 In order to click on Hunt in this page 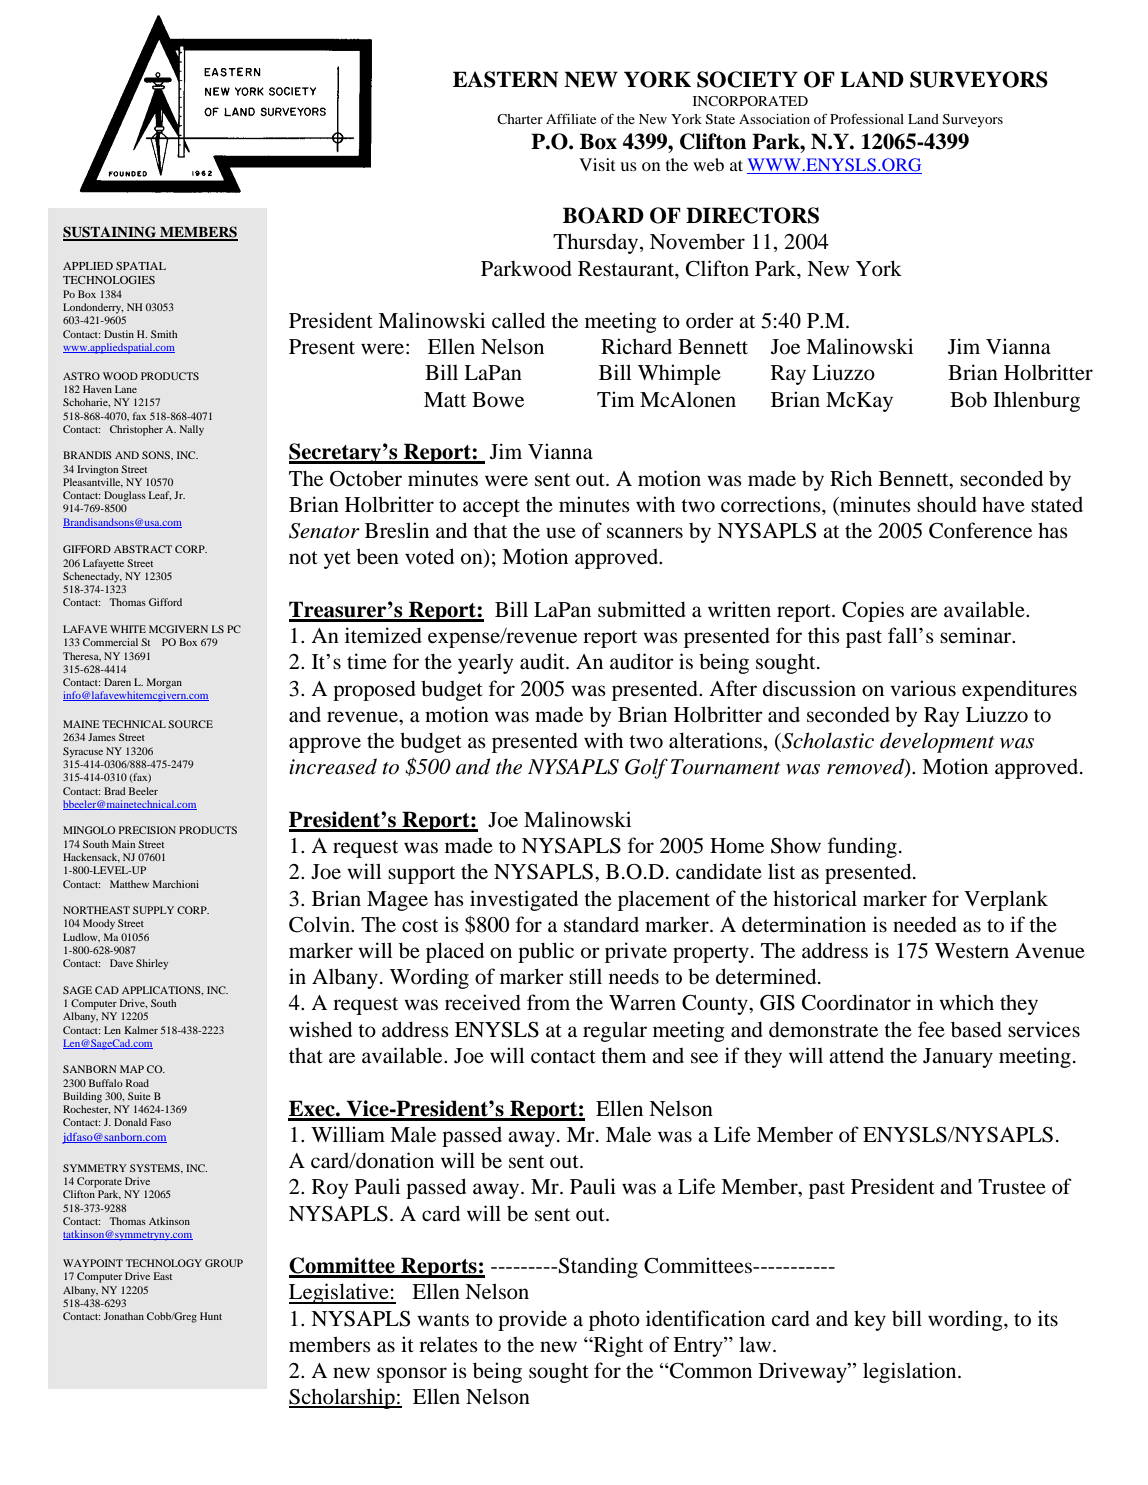, I will do `click(211, 1316)`.
